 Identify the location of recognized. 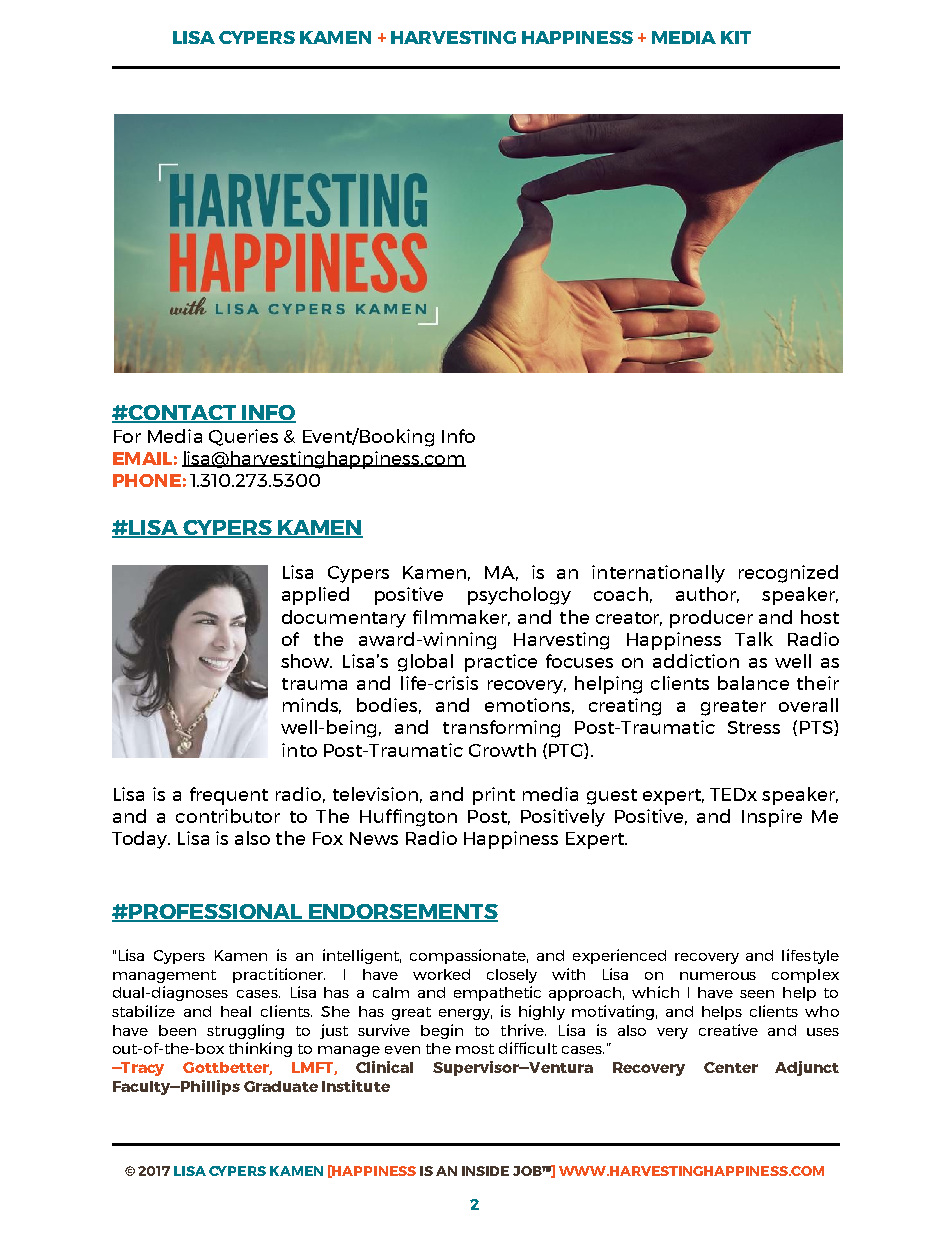
(788, 574).
